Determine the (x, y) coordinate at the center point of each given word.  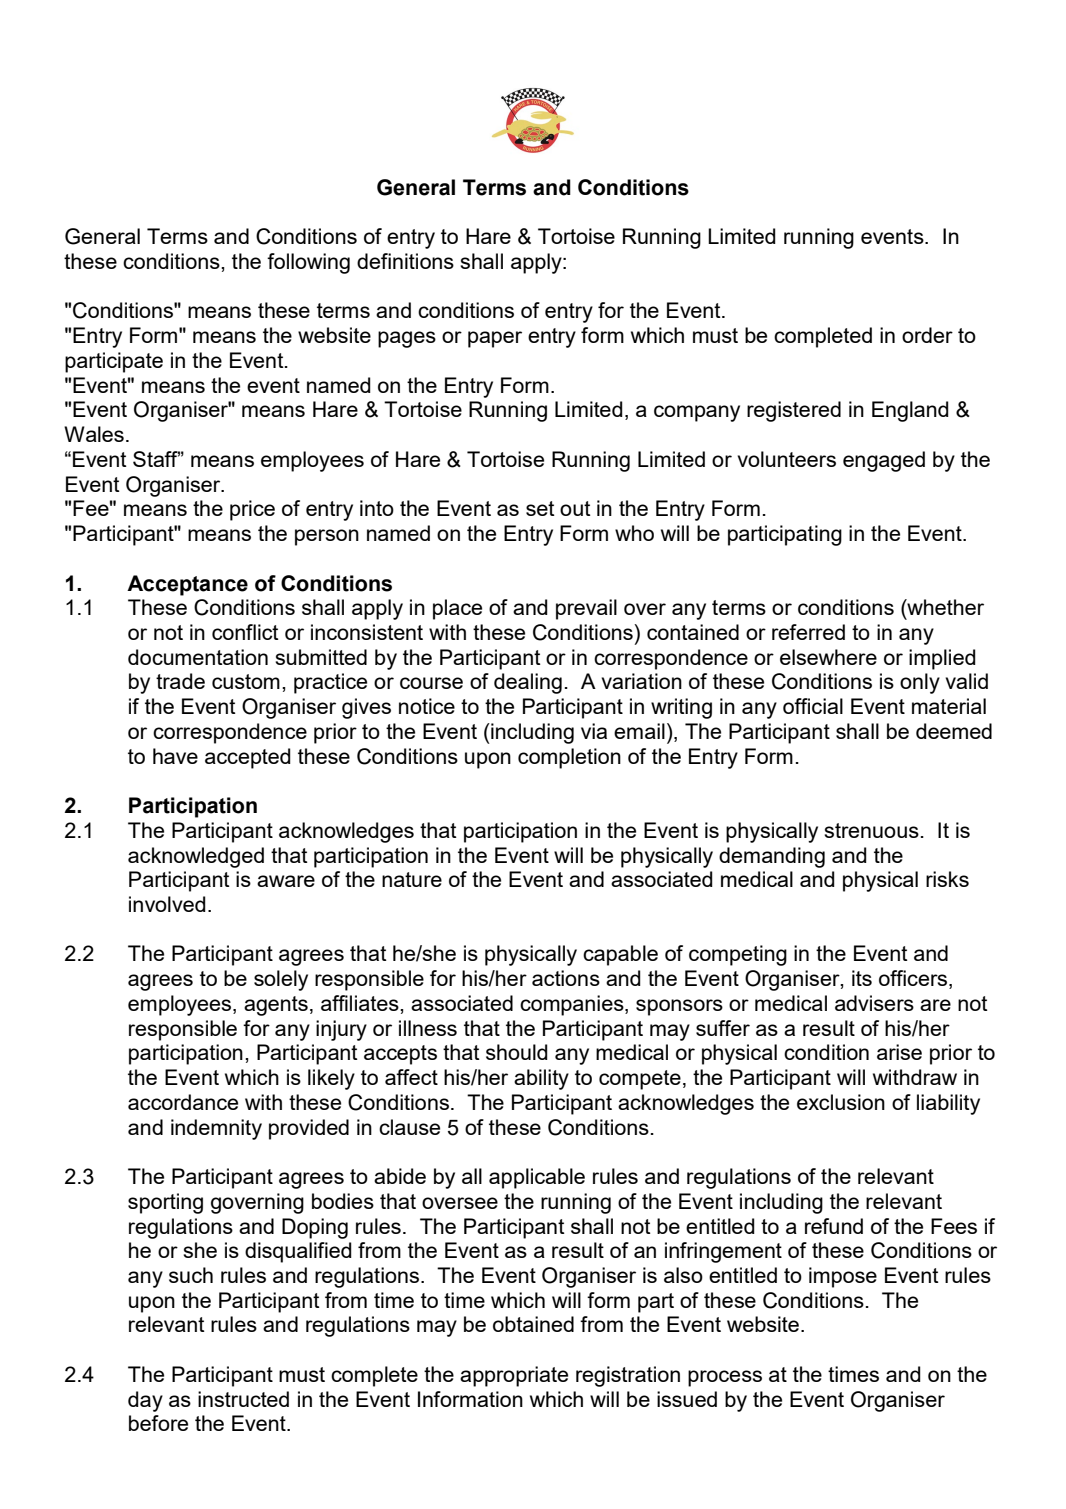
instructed (243, 1399)
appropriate (514, 1376)
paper (495, 339)
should (517, 1052)
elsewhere (828, 657)
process (725, 1378)
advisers (874, 1003)
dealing (528, 683)
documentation (198, 657)
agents (276, 1006)
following (308, 263)
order (927, 335)
